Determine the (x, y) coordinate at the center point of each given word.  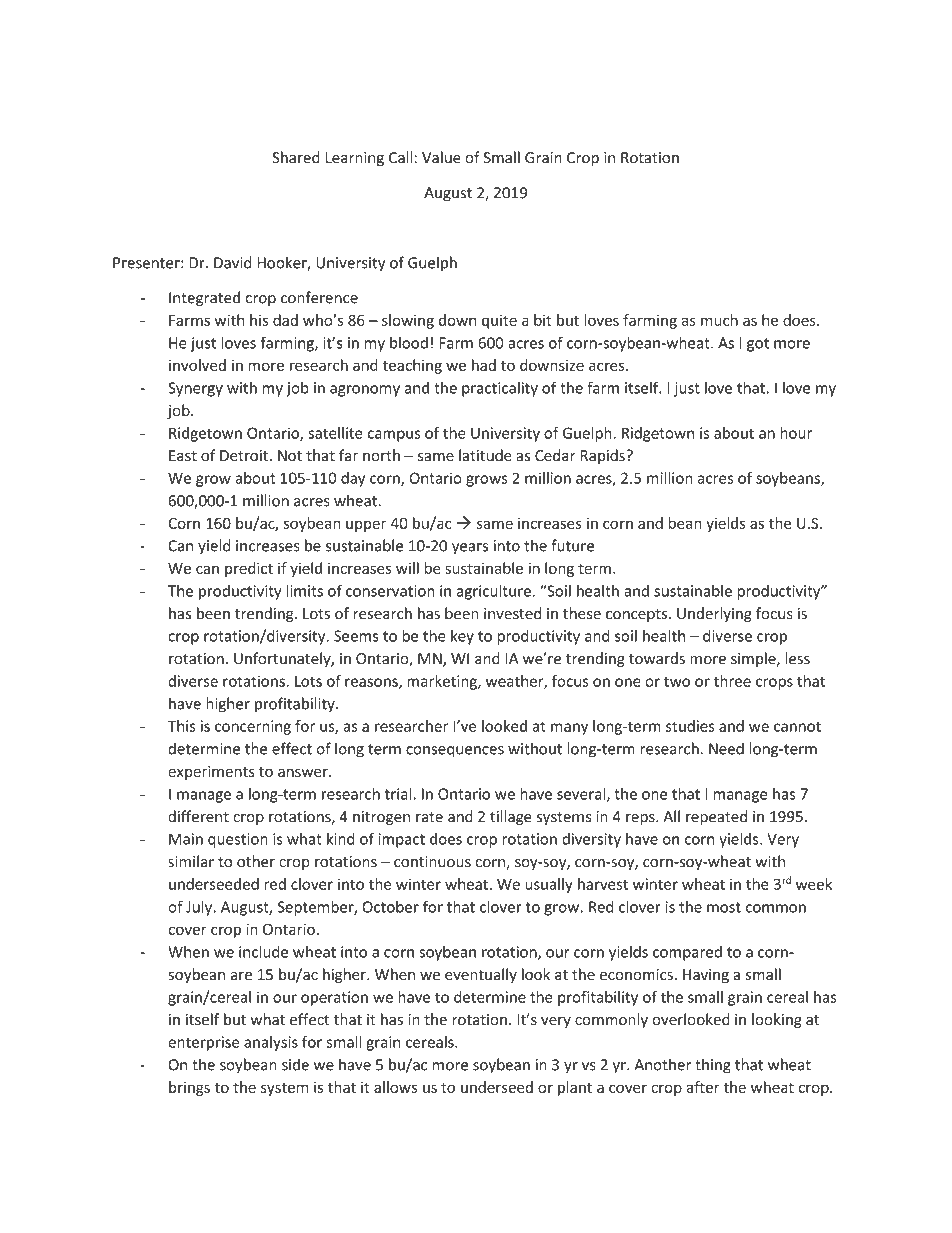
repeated (716, 817)
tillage (511, 817)
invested (512, 613)
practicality (500, 389)
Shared (296, 157)
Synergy (195, 389)
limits (305, 590)
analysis (271, 1043)
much (719, 320)
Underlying (714, 614)
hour (796, 433)
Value (441, 157)
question (238, 840)
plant (575, 1088)
